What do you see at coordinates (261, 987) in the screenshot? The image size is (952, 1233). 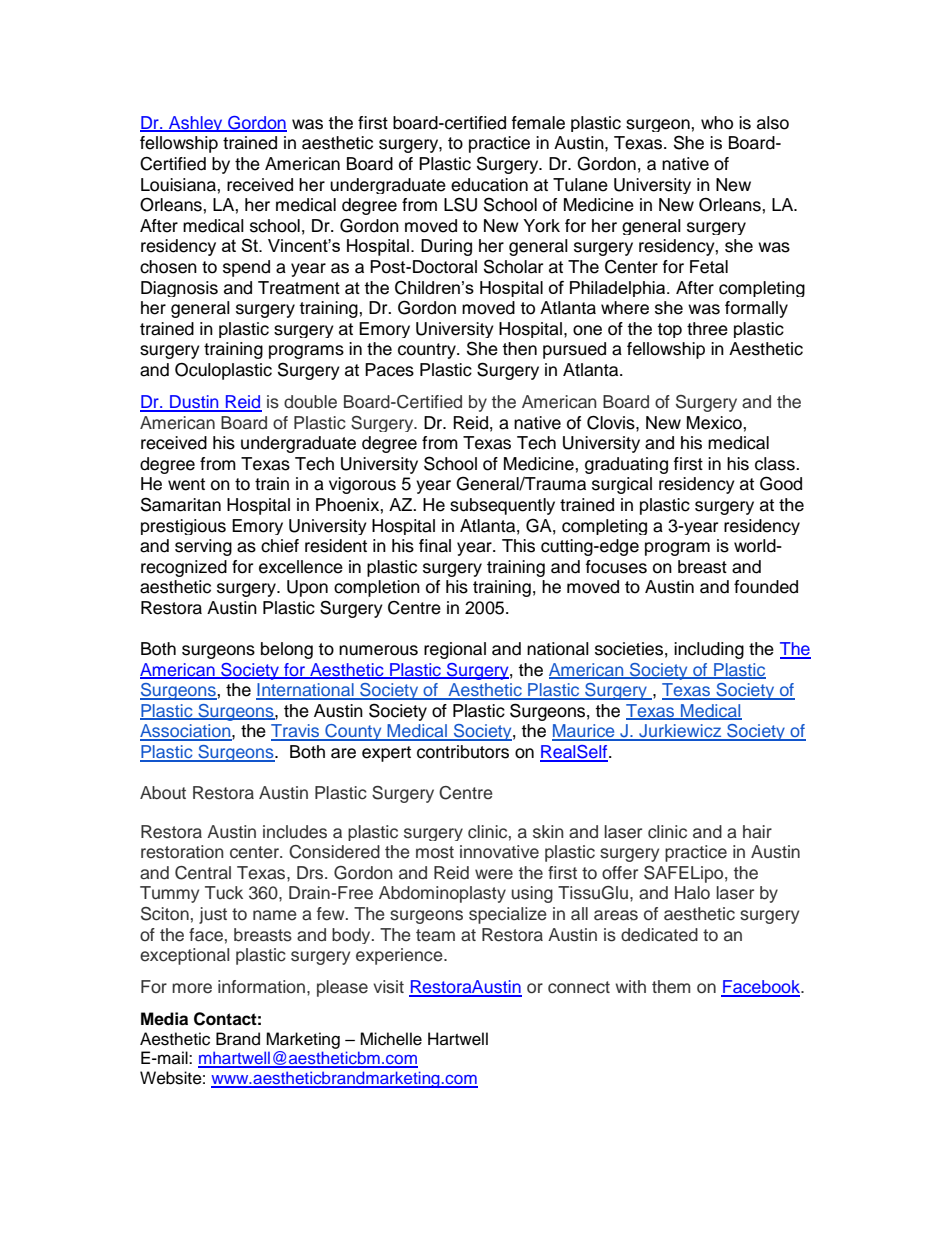 I see `information` at bounding box center [261, 987].
